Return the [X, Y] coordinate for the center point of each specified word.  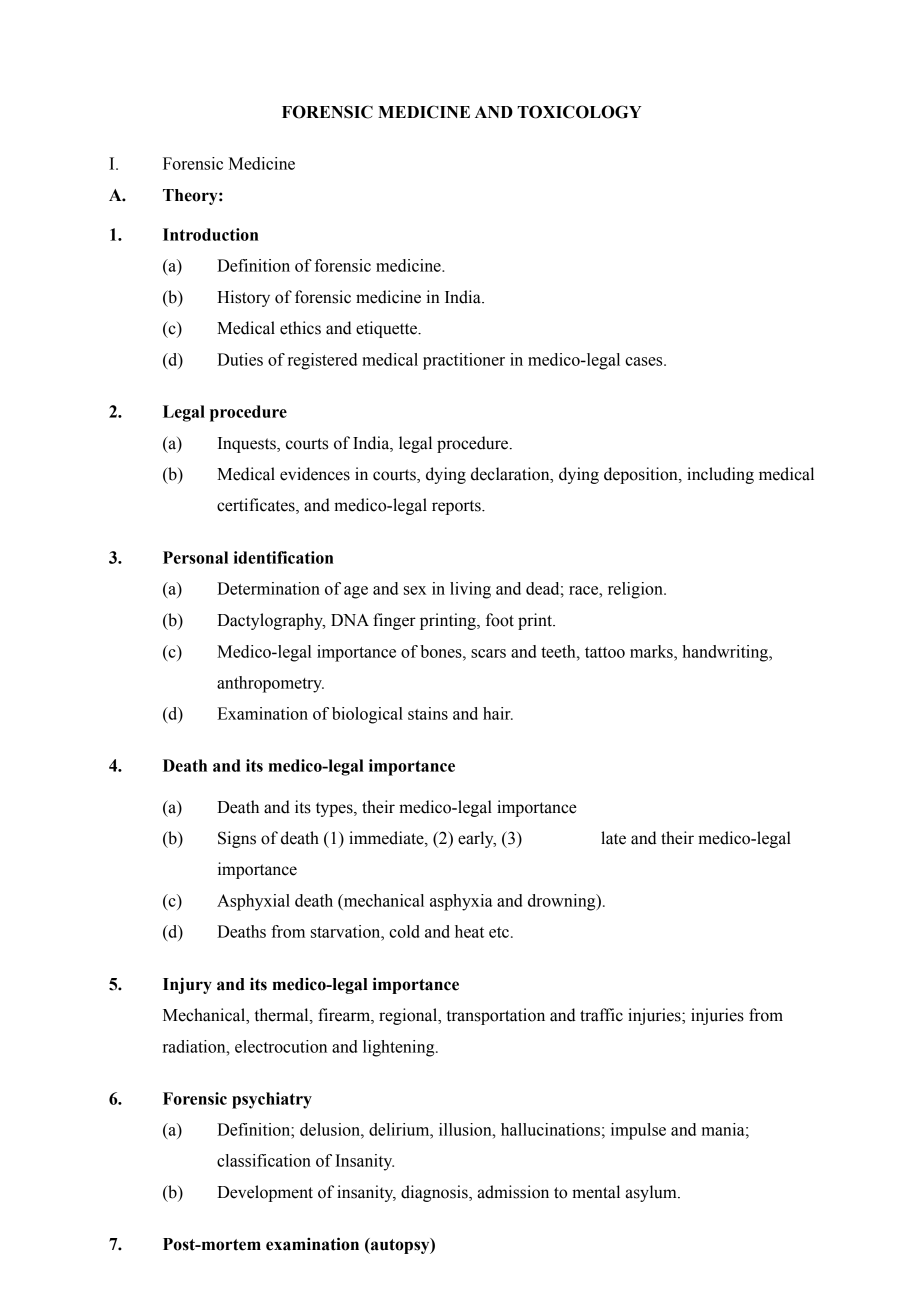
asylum [652, 1193]
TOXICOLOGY [579, 112]
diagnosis [435, 1193]
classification [264, 1160]
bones [442, 651]
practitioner [464, 361]
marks [652, 651]
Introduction [211, 234]
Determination [268, 588]
